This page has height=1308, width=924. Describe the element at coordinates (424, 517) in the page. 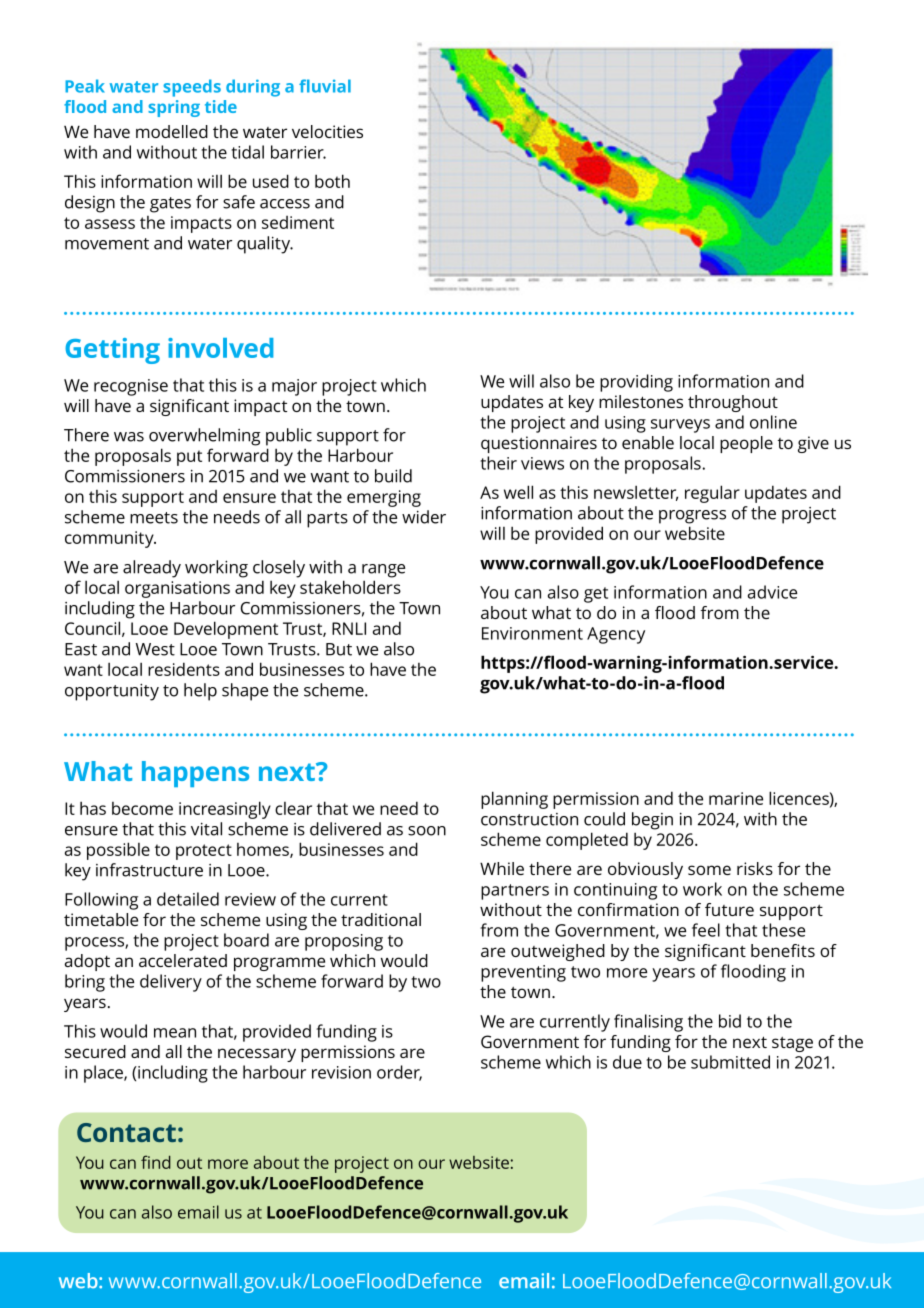

I see `wider` at that location.
